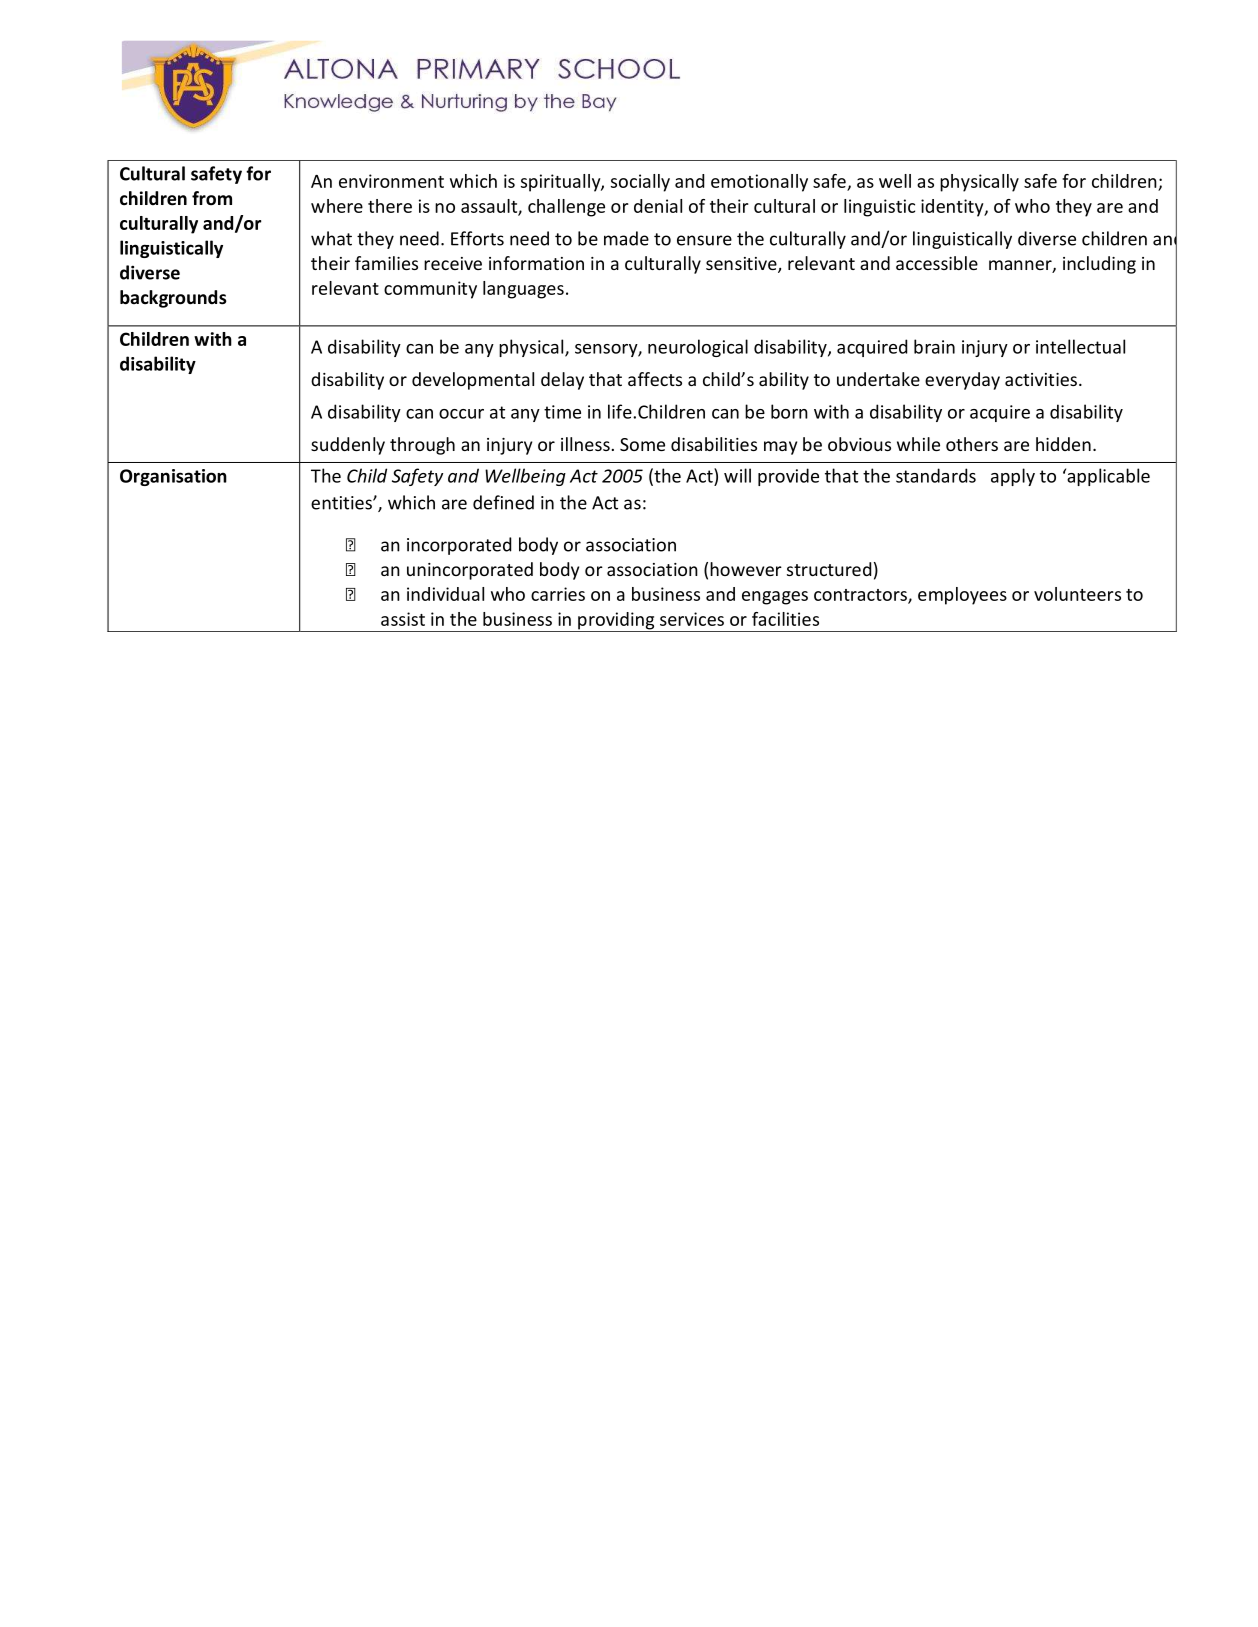 Image resolution: width=1258 pixels, height=1627 pixels. Describe the element at coordinates (403, 619) in the screenshot. I see `assist` at that location.
